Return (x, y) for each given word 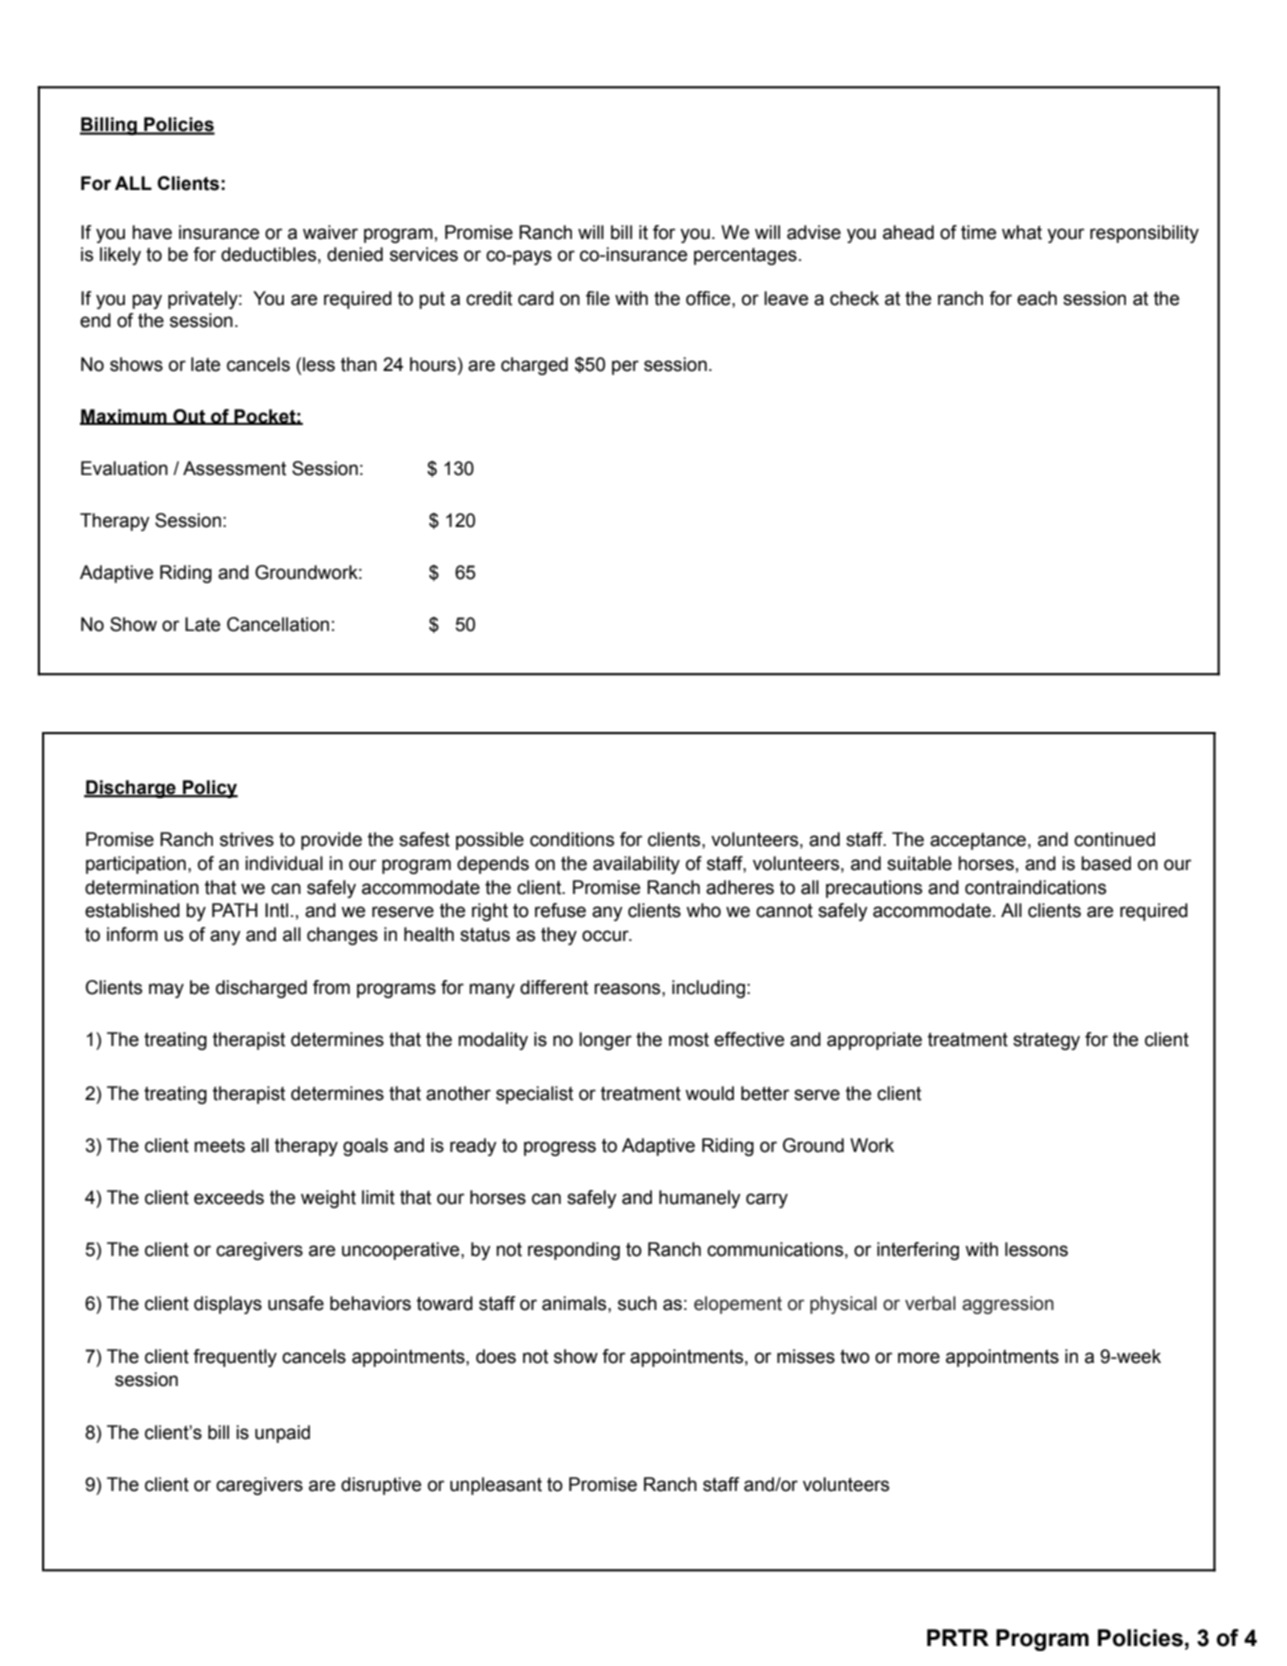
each (1037, 298)
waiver (330, 232)
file (598, 298)
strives (247, 839)
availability (636, 865)
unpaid (282, 1434)
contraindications (1035, 887)
